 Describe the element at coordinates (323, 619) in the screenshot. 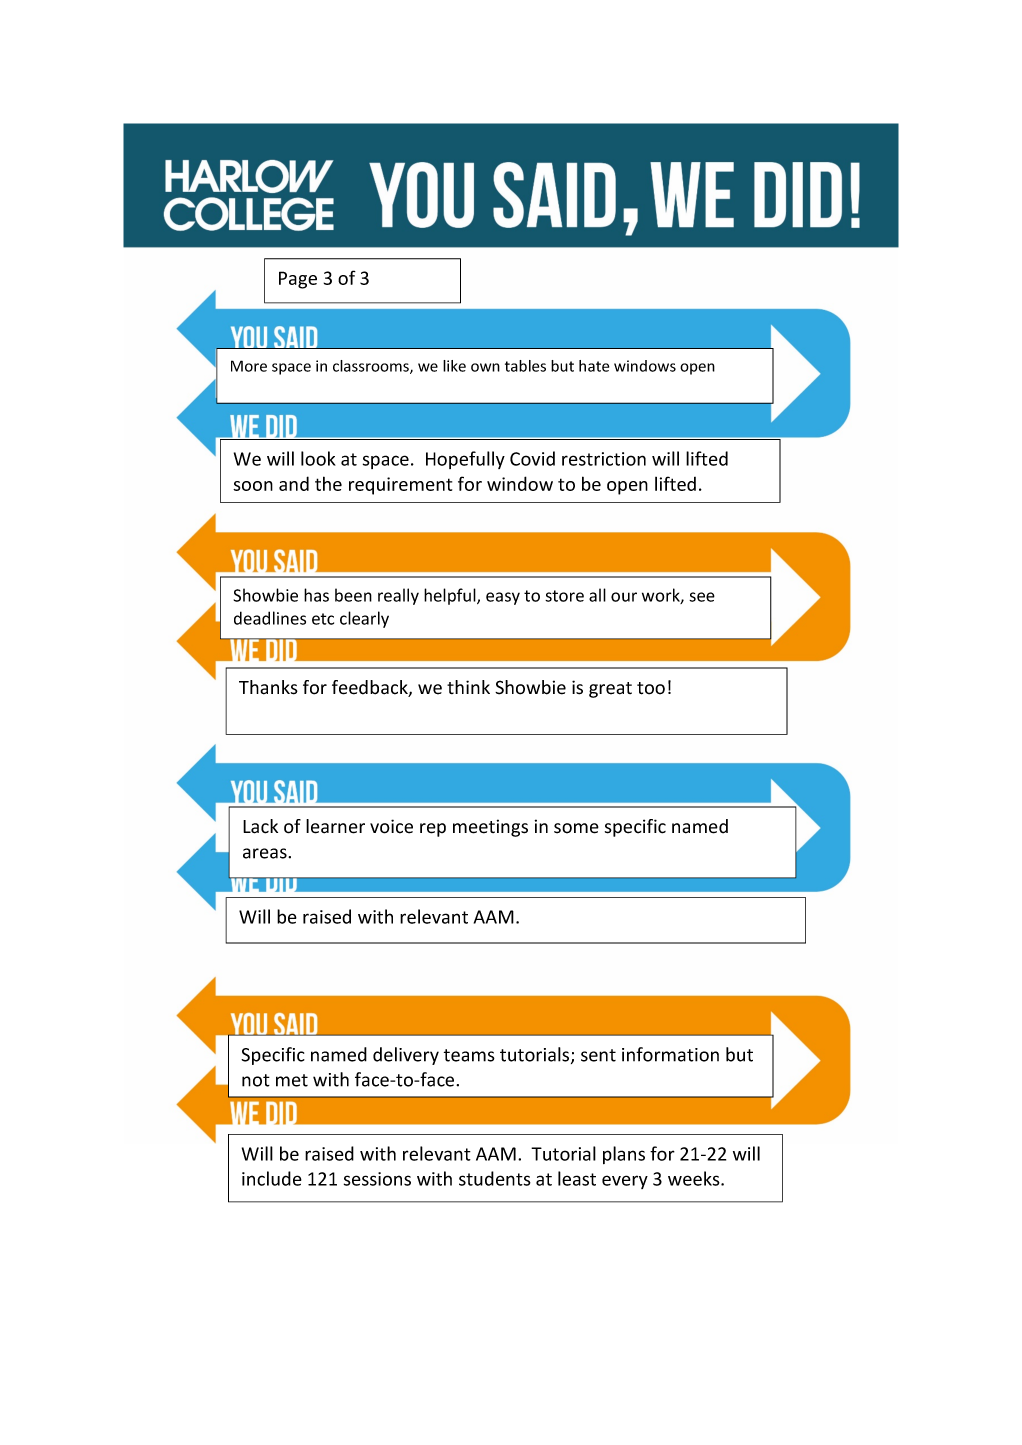

I see `etc` at that location.
